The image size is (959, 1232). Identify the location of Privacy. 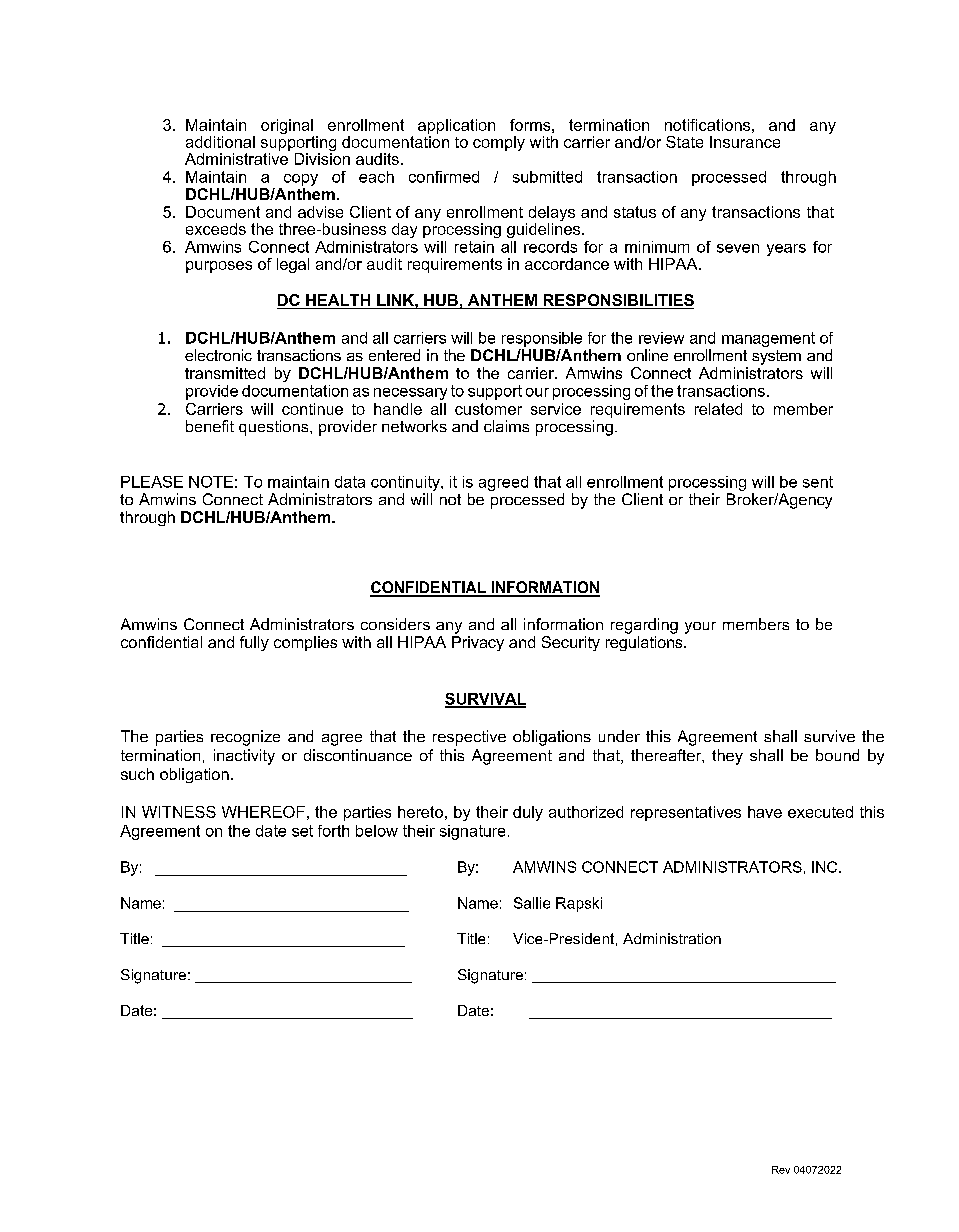
(478, 643).
